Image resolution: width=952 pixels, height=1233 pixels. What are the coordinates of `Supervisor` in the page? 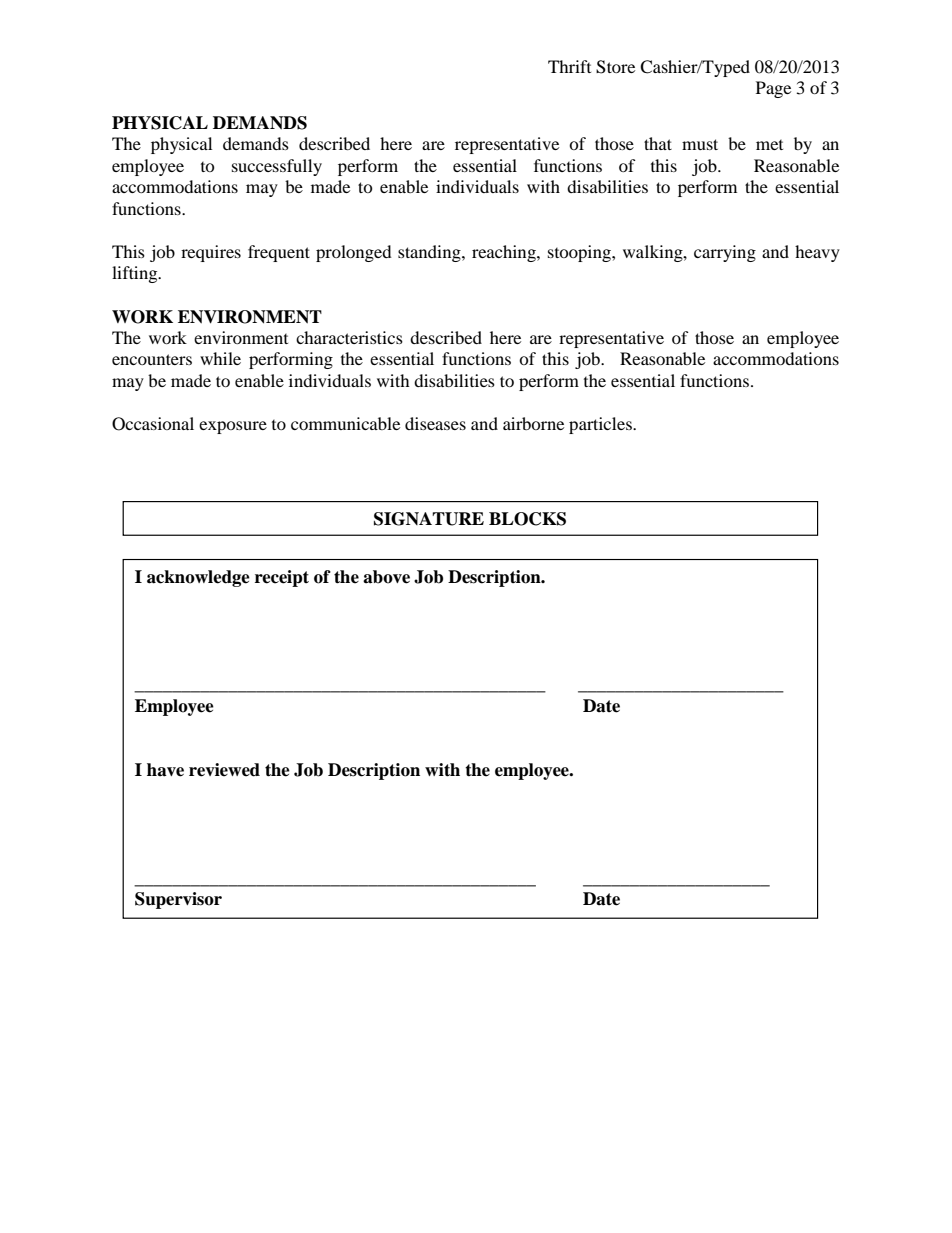 It's located at (178, 900).
